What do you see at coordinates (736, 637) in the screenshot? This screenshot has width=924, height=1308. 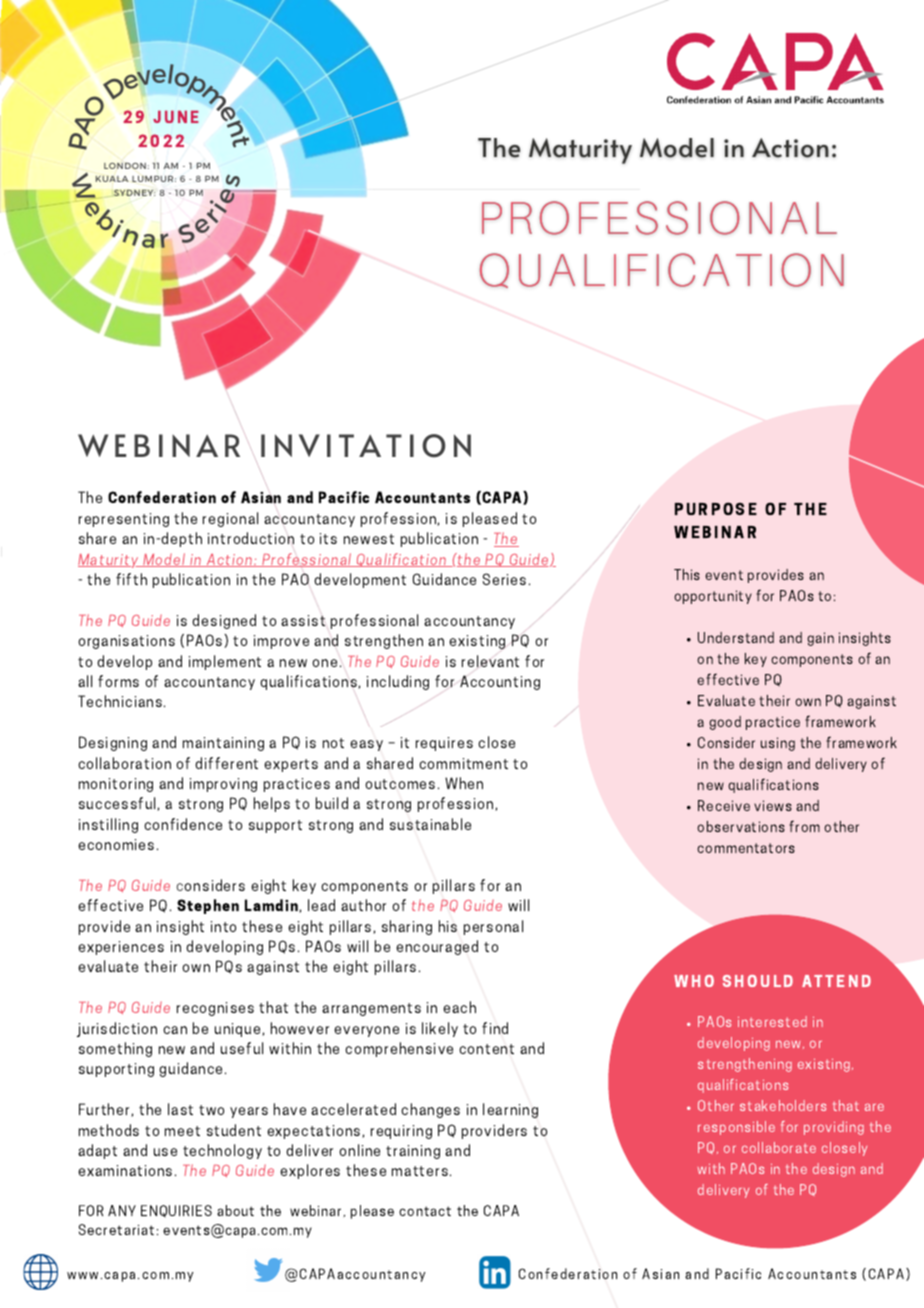 I see `Understand` at bounding box center [736, 637].
